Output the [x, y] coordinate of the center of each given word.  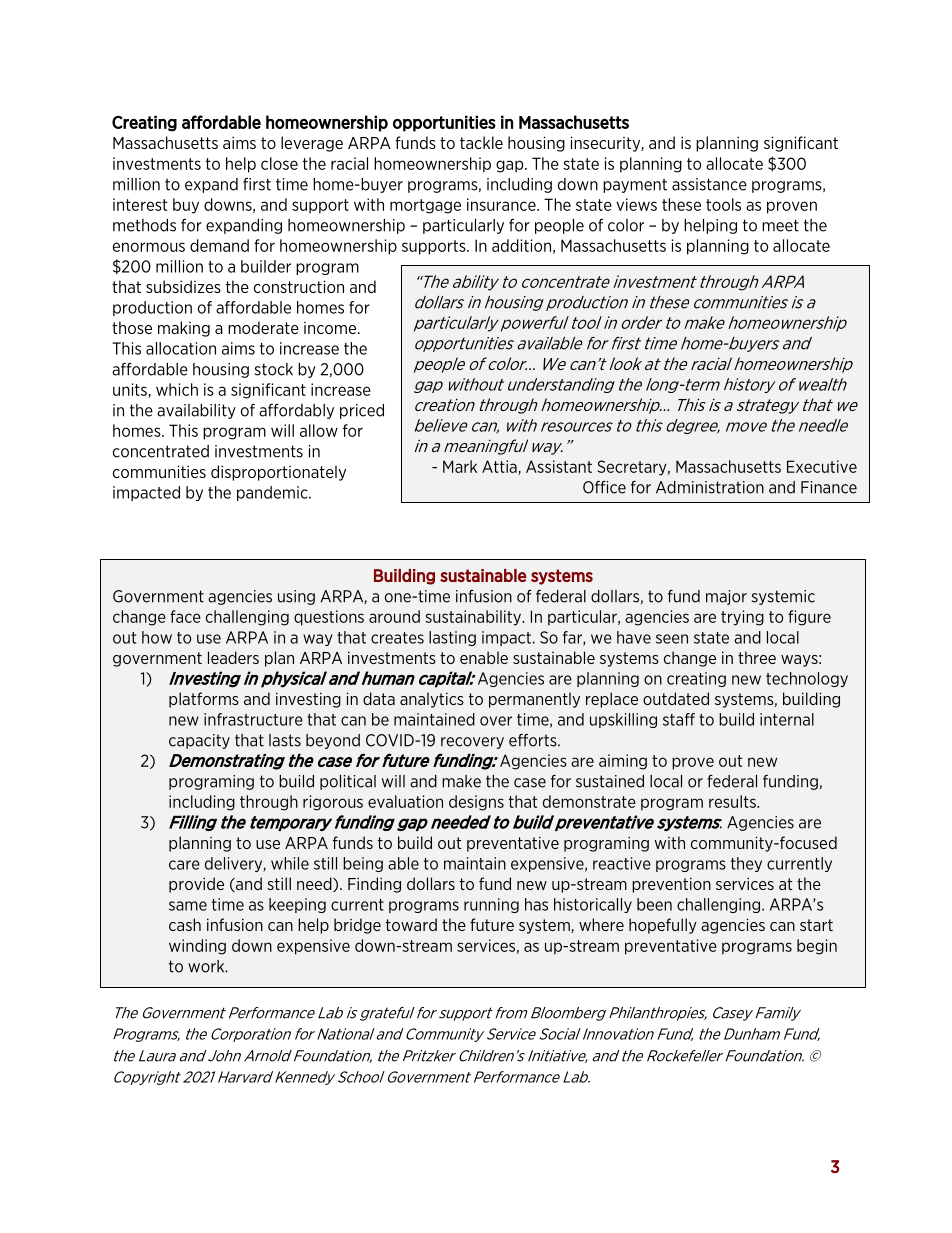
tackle [481, 142]
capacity [199, 741]
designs [476, 803]
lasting [452, 638]
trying [742, 618]
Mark [460, 466]
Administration [710, 487]
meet [780, 225]
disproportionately [278, 473]
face [185, 616]
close [279, 163]
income [331, 328]
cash [185, 924]
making [184, 329]
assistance [709, 184]
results [733, 801]
